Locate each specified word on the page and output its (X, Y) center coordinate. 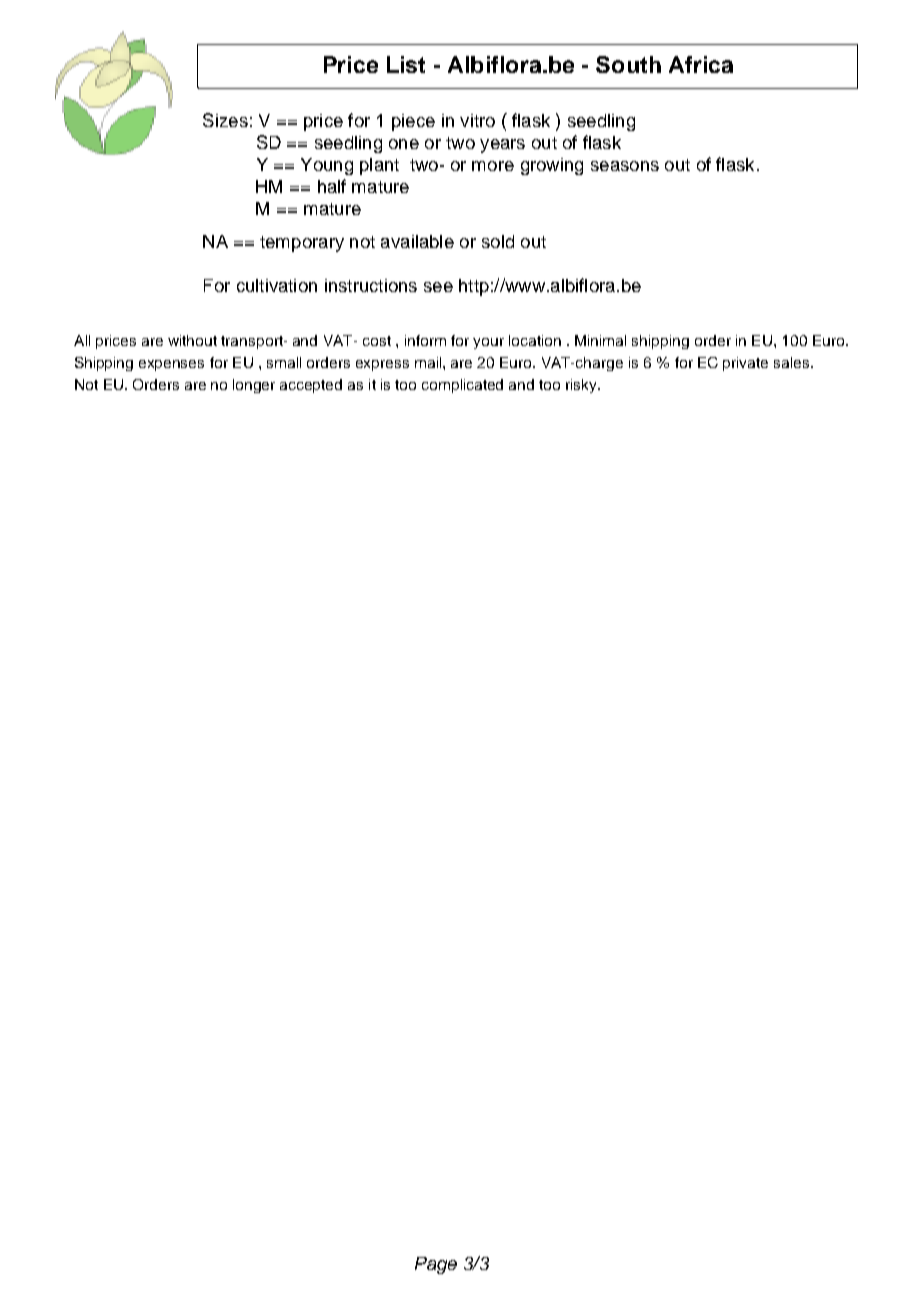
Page (436, 1265)
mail (429, 362)
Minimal (600, 340)
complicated (462, 386)
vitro (477, 120)
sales (793, 362)
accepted (311, 386)
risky (582, 386)
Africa (701, 64)
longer (254, 386)
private (745, 364)
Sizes (225, 120)
